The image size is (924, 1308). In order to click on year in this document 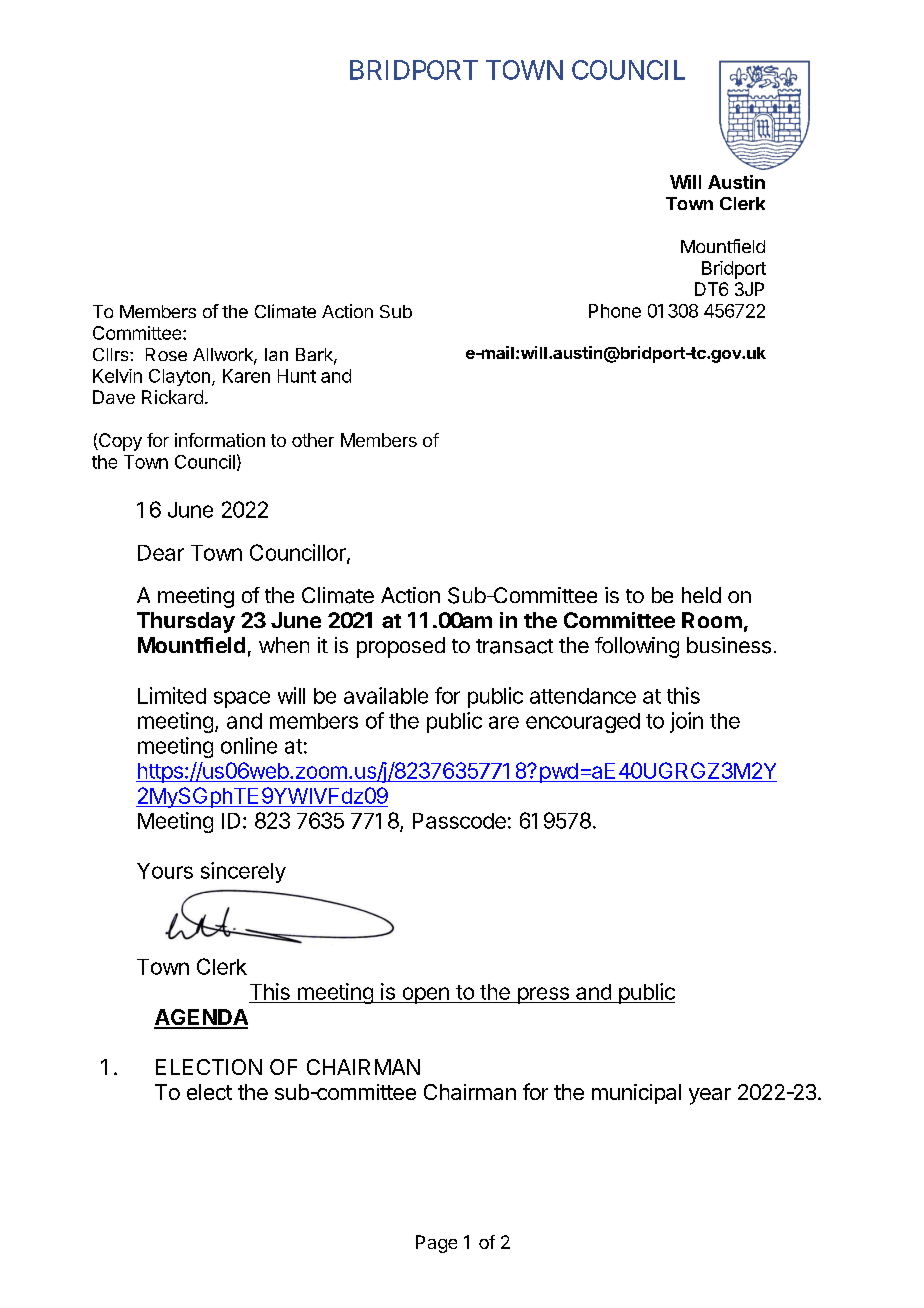, I will do `click(710, 1096)`.
